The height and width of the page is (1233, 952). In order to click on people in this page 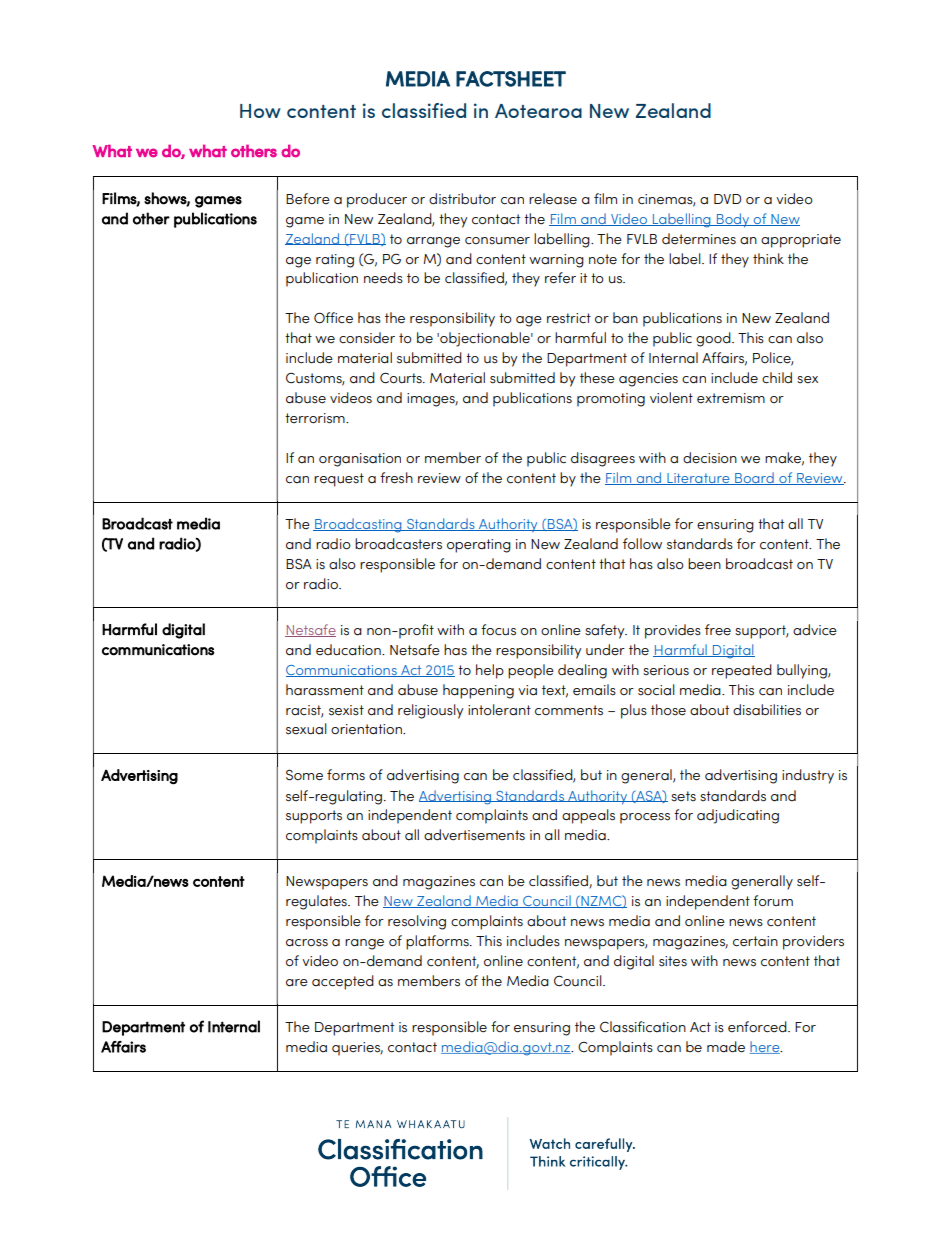, I will do `click(531, 671)`.
